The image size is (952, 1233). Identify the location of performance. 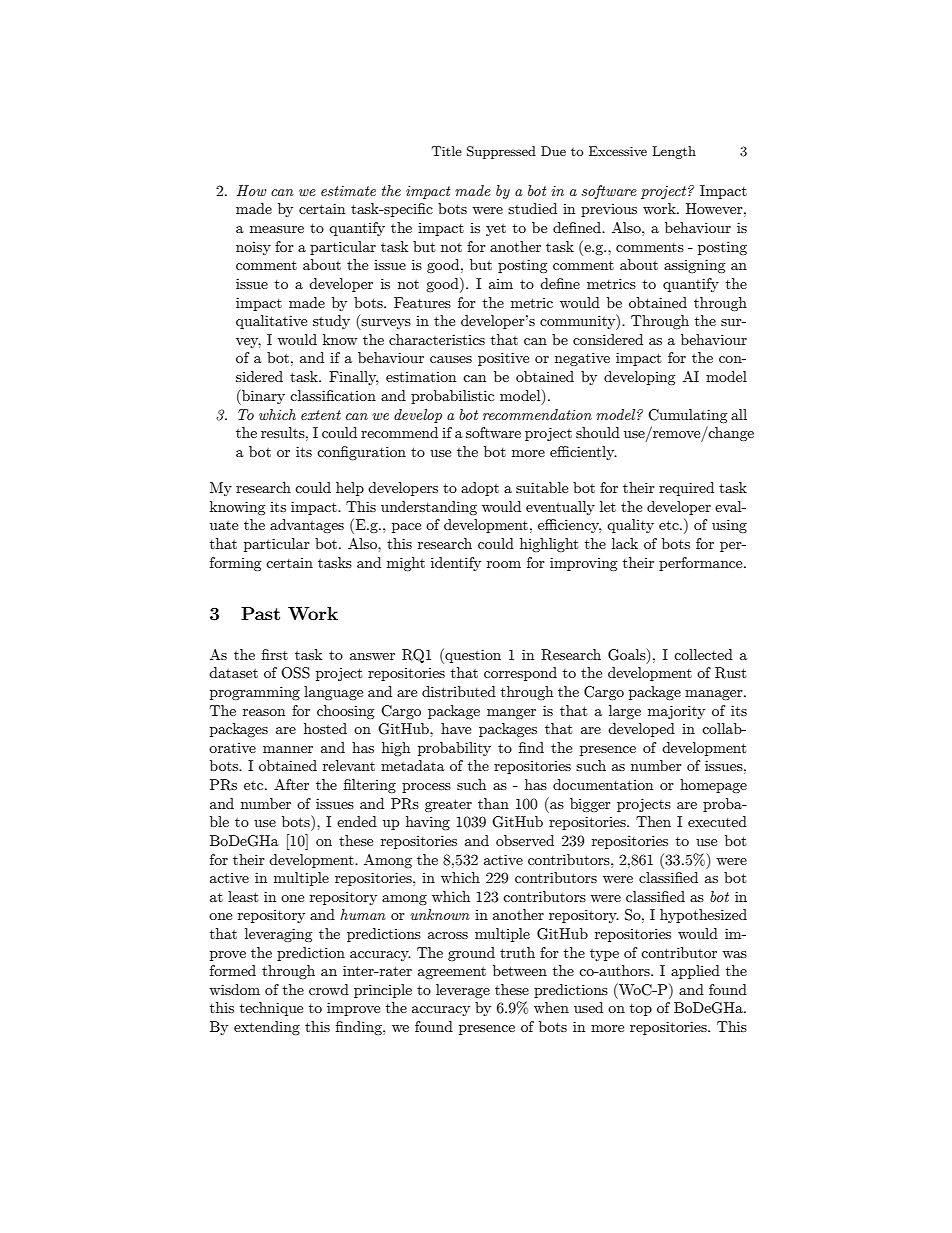
(702, 564).
